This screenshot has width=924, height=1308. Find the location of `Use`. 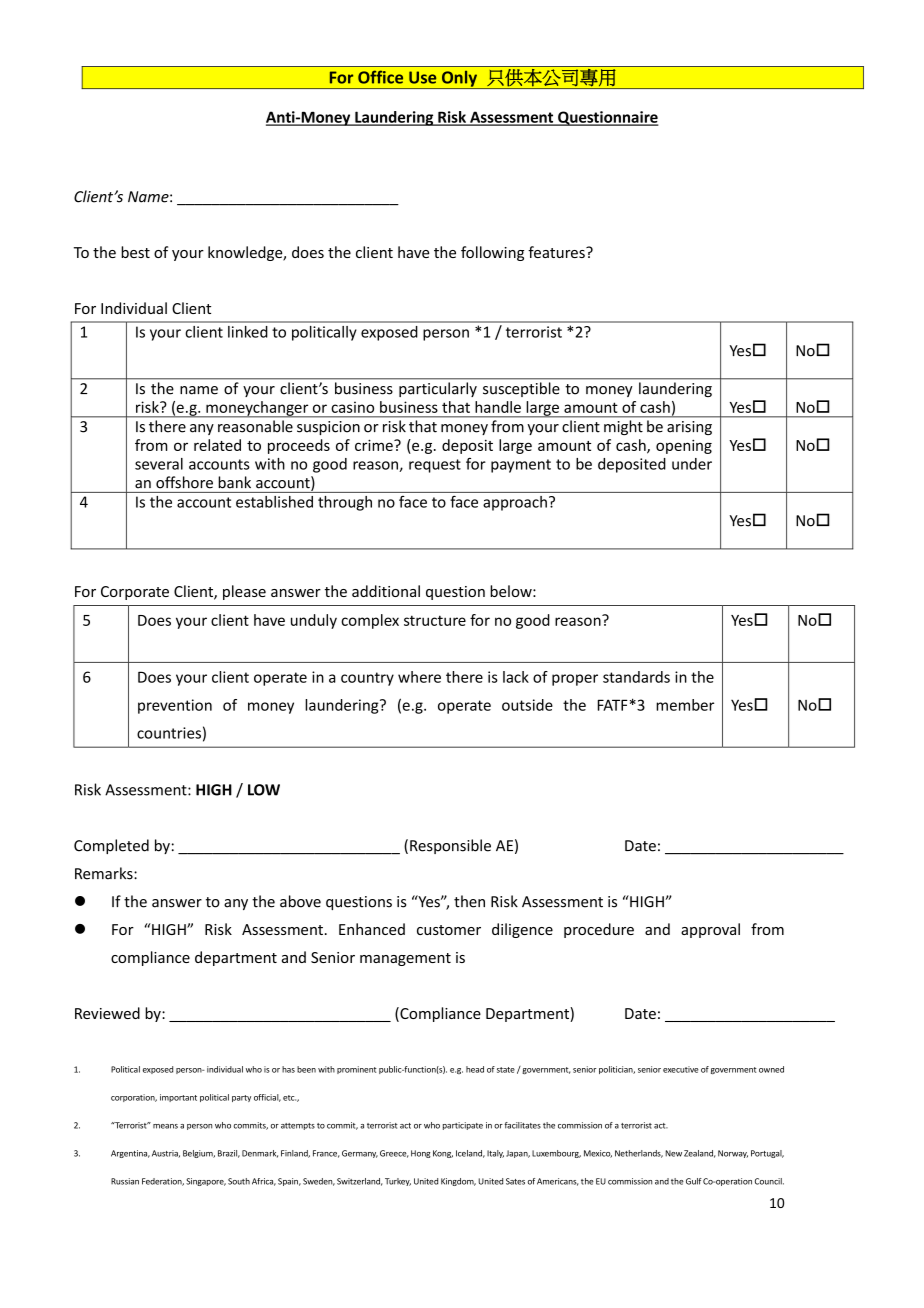

Use is located at coordinates (422, 77).
